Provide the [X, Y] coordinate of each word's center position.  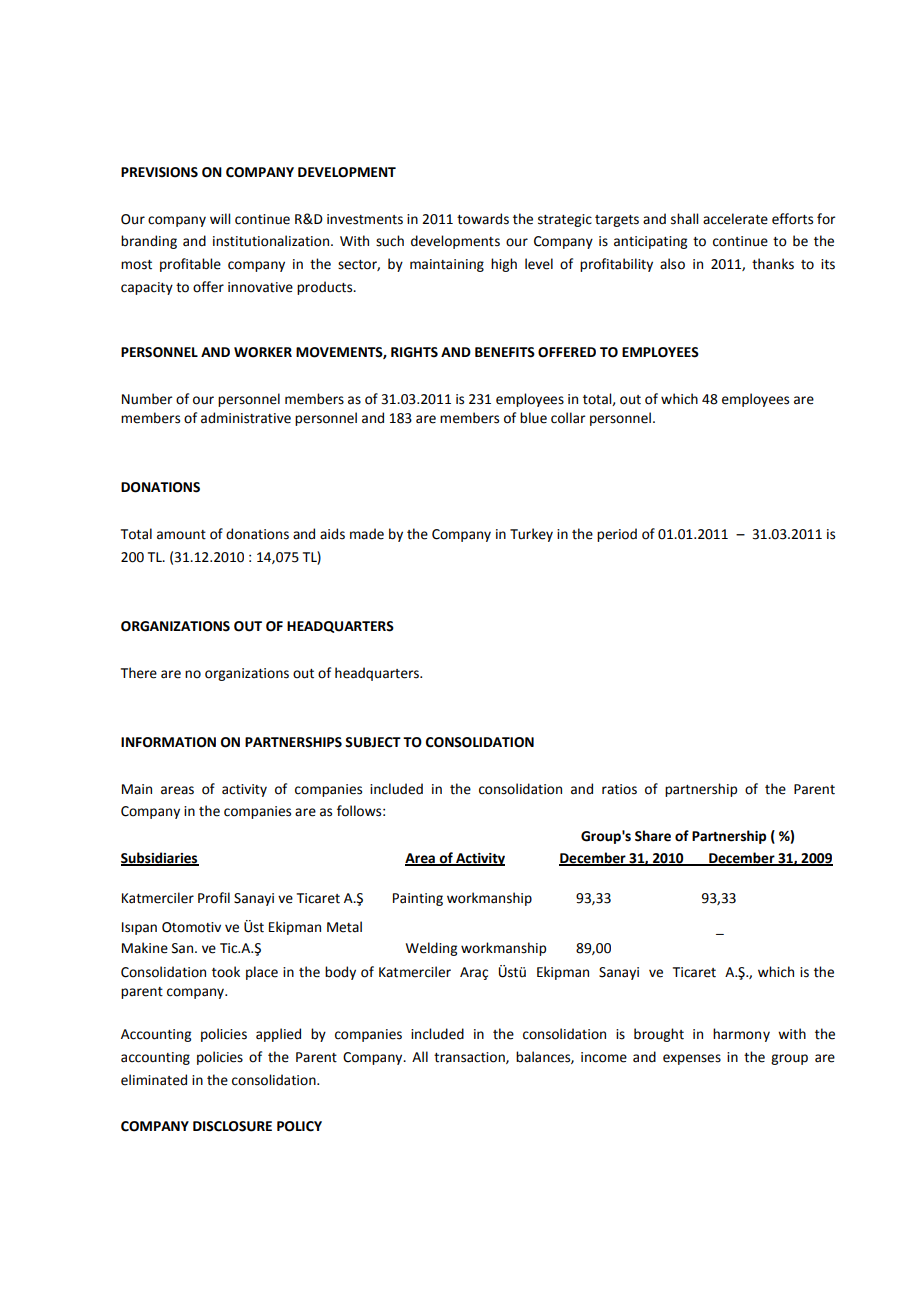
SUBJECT [373, 742]
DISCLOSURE [232, 1126]
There [139, 673]
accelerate [735, 219]
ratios [619, 789]
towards [483, 219]
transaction [470, 1058]
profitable [190, 265]
